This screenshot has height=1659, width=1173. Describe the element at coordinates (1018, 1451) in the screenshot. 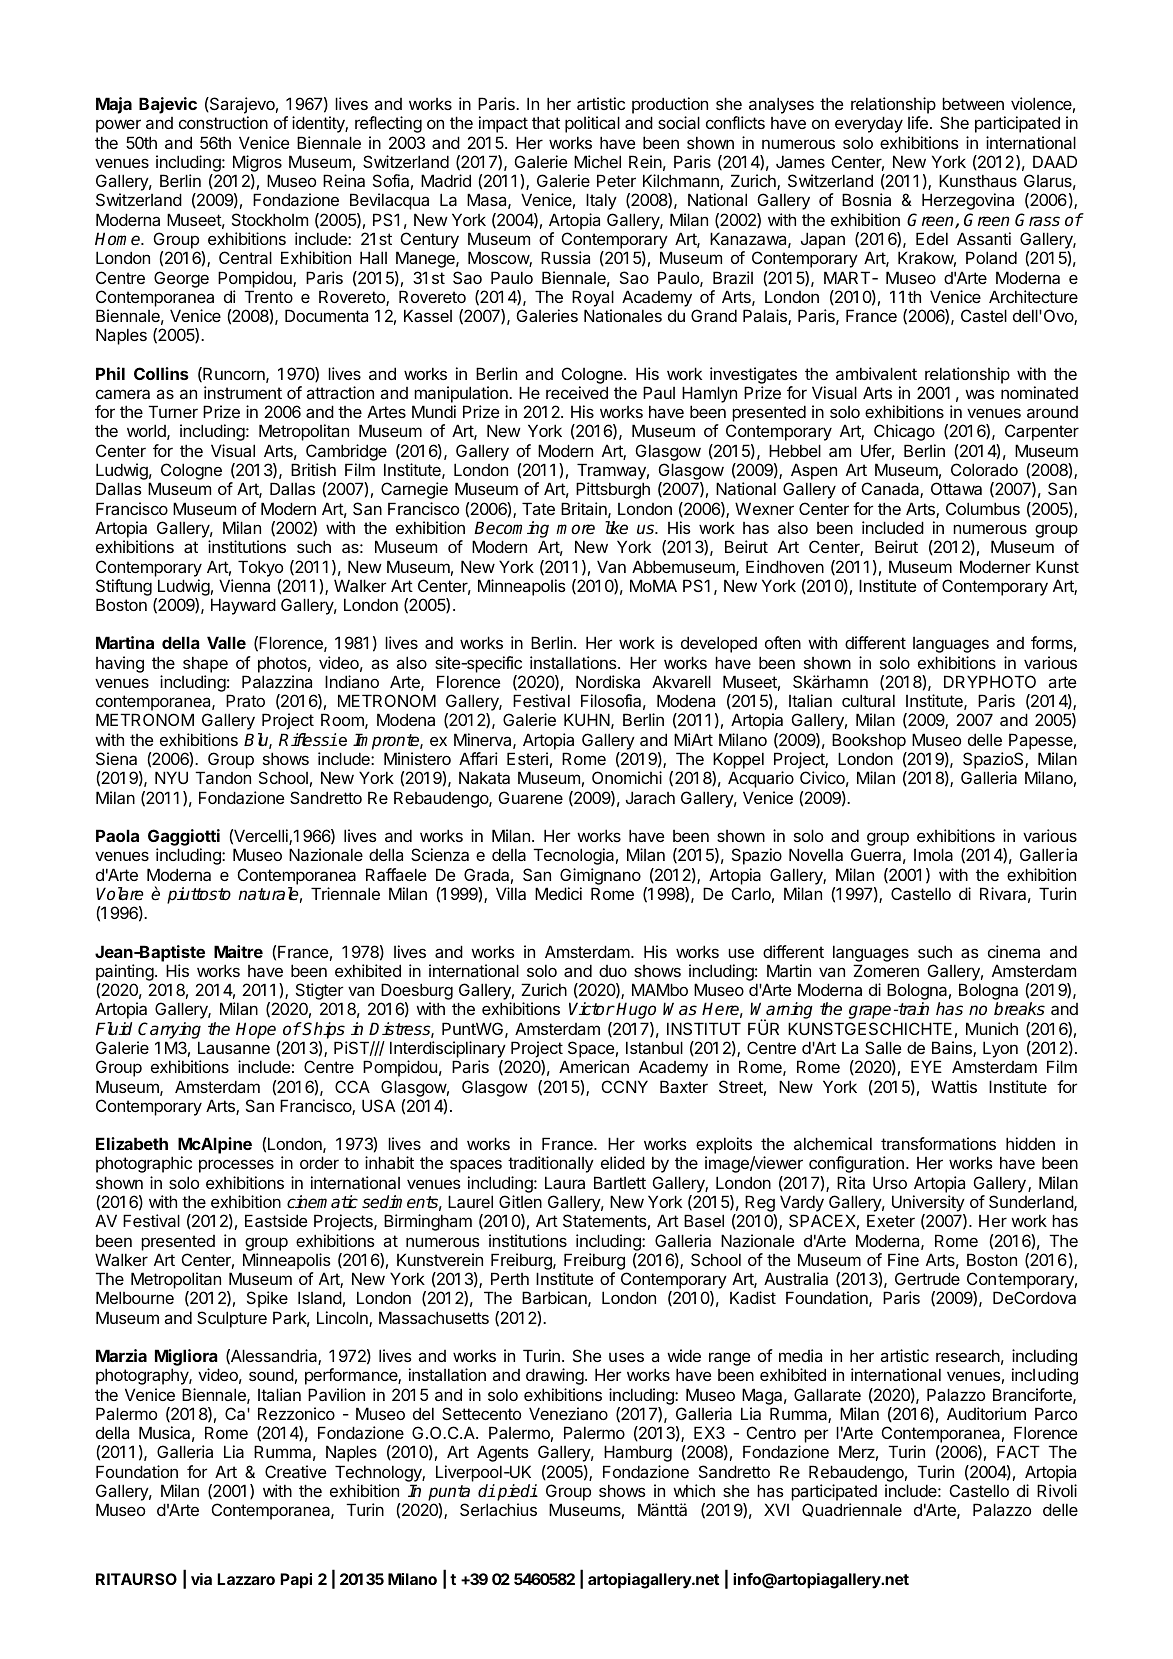

I see `FACT` at that location.
